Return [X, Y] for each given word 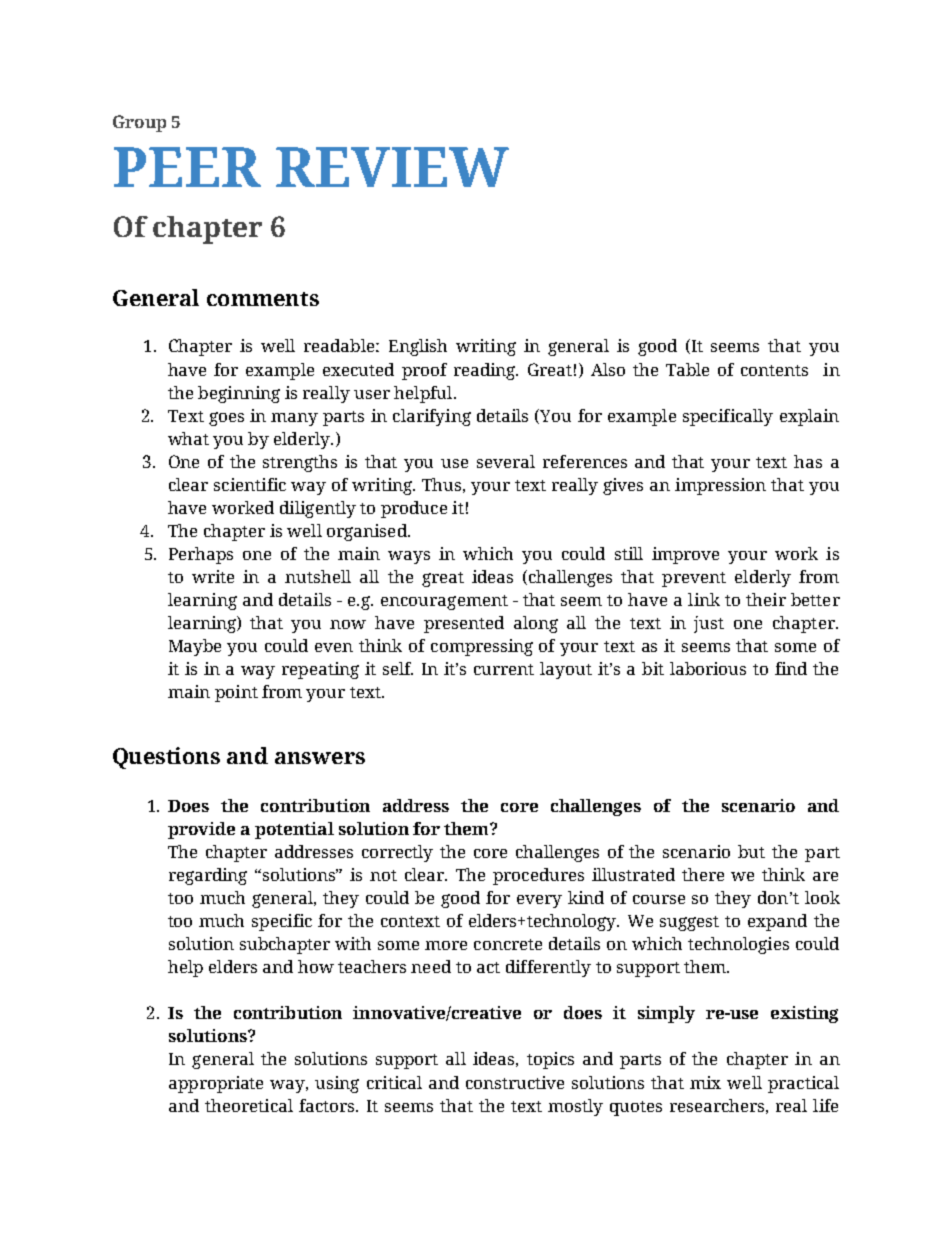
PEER [187, 167]
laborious [708, 668]
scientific [250, 484]
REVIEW [392, 167]
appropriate [216, 1084]
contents [774, 370]
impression [720, 486]
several [506, 461]
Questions [166, 758]
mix [705, 1082]
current [504, 669]
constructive [515, 1082]
